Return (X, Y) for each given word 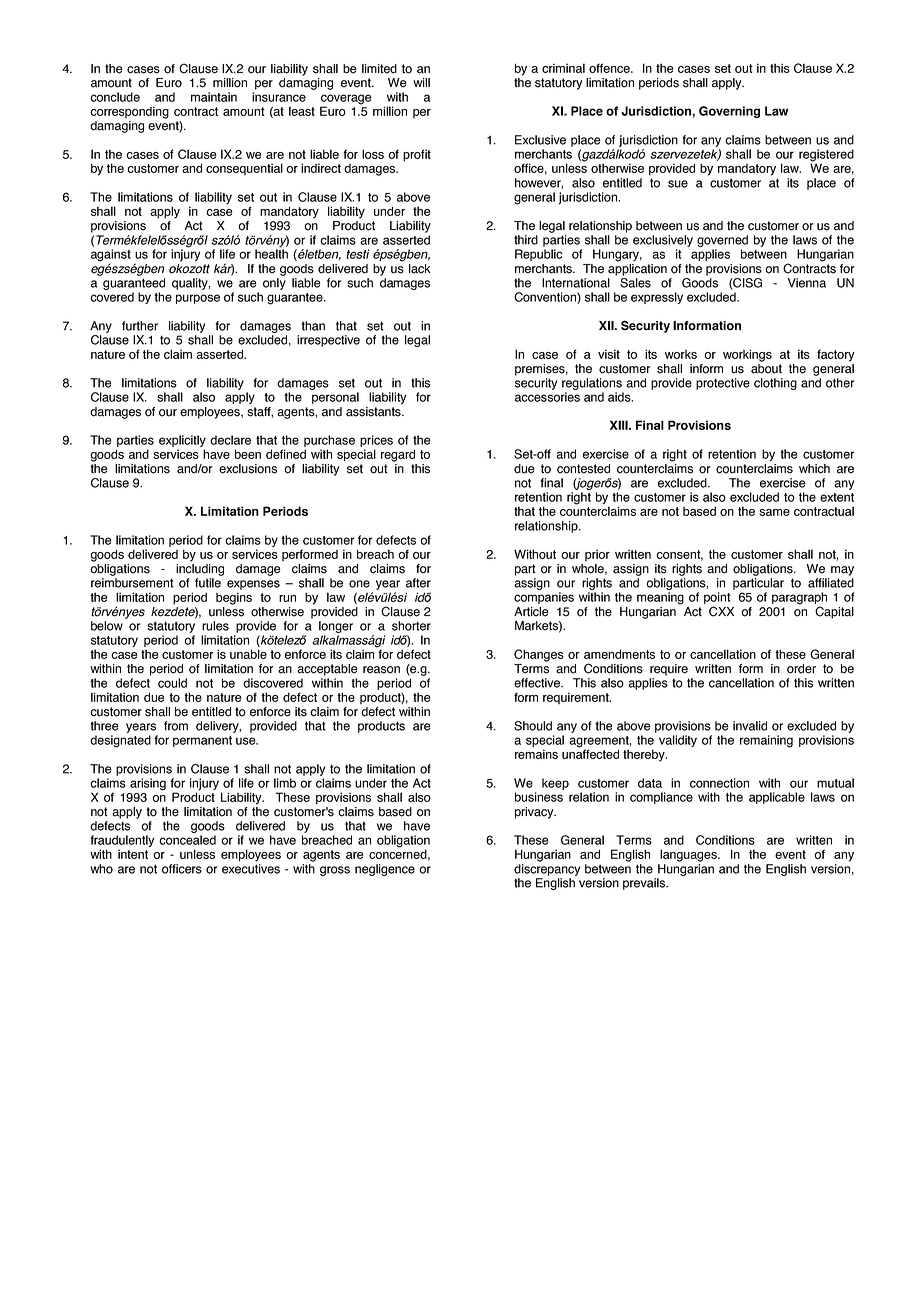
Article (531, 612)
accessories (547, 397)
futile (208, 583)
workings (747, 355)
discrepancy (547, 870)
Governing (729, 112)
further (140, 326)
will (421, 82)
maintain (214, 97)
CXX (721, 611)
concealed (187, 840)
